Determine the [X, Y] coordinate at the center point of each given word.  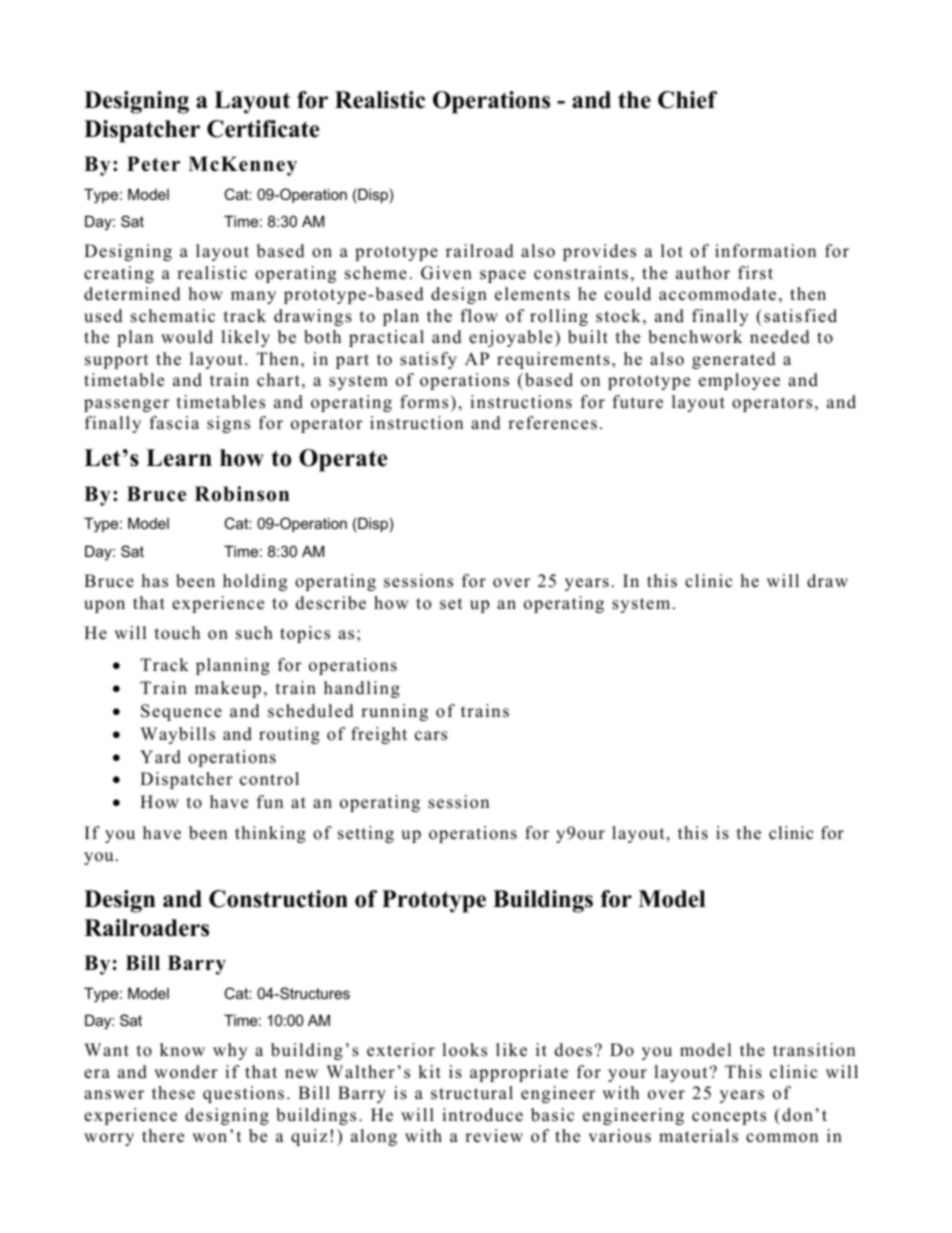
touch [177, 633]
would [187, 337]
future [638, 402]
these [173, 1093]
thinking [270, 834]
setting [366, 834]
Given [446, 273]
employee [739, 381]
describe [331, 603]
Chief [687, 100]
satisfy [428, 360]
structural [472, 1093]
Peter [153, 164]
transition [814, 1050]
